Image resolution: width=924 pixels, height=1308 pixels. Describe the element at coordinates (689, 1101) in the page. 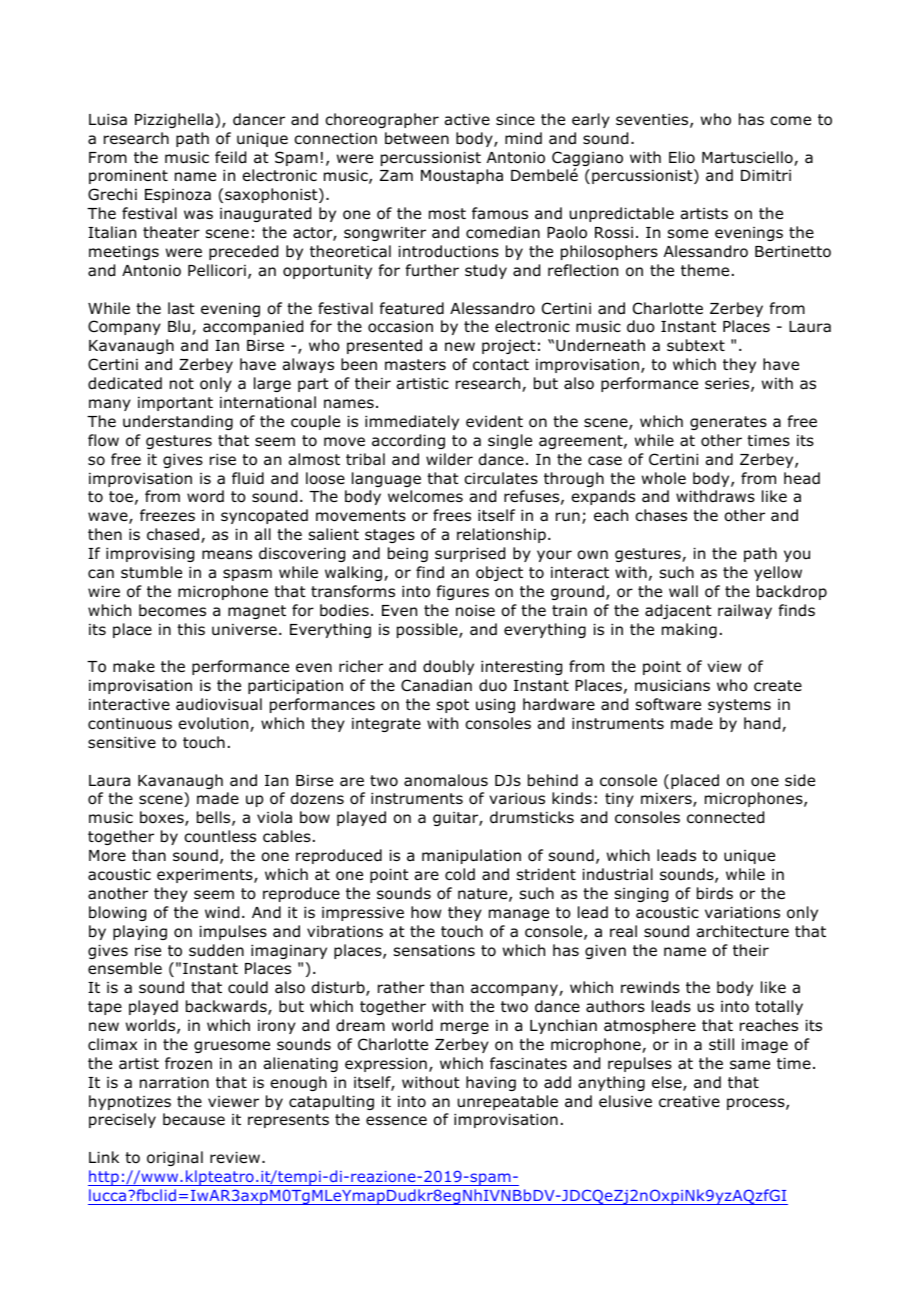

I see `creative` at that location.
